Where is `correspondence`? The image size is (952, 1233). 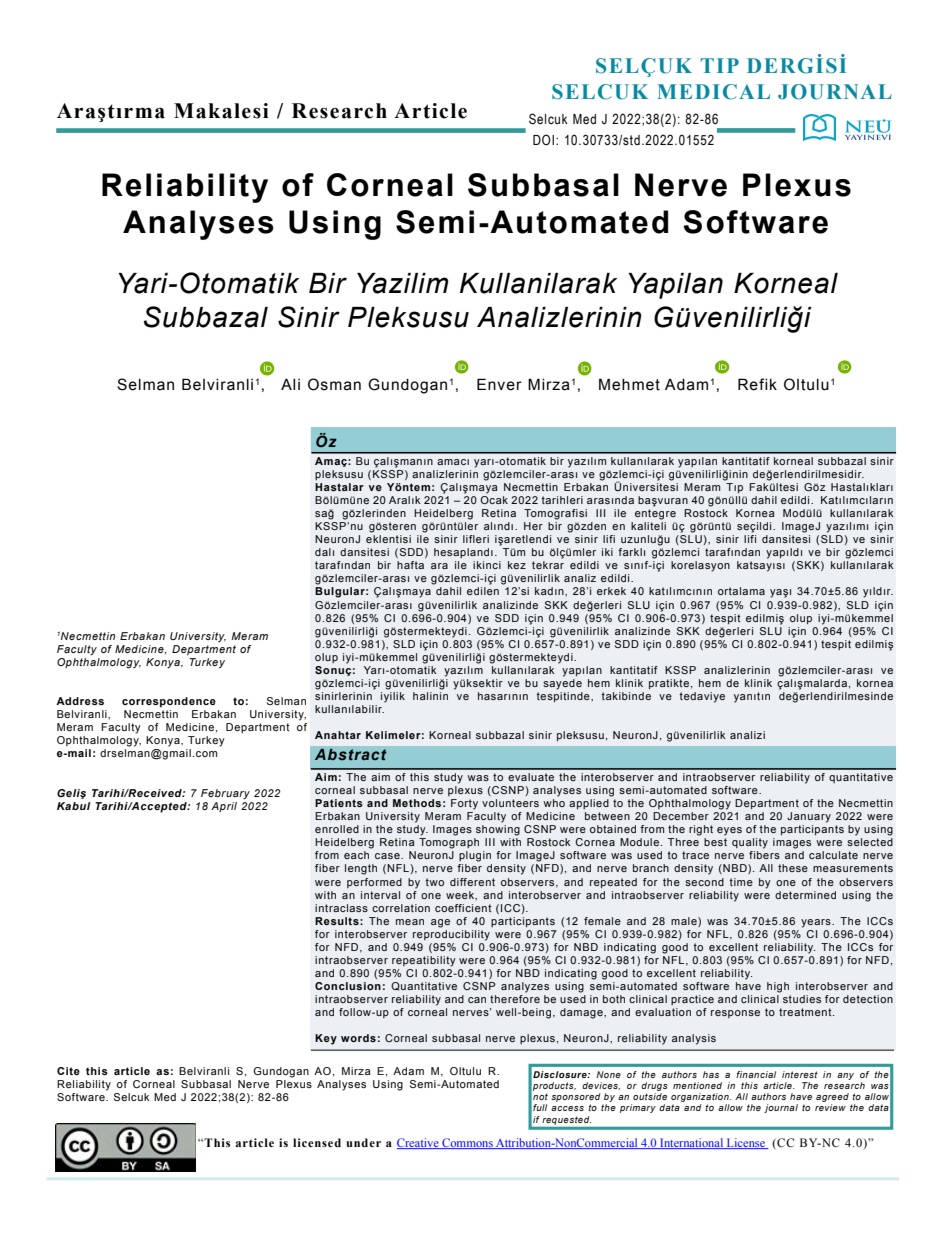 correspondence is located at coordinates (169, 702).
